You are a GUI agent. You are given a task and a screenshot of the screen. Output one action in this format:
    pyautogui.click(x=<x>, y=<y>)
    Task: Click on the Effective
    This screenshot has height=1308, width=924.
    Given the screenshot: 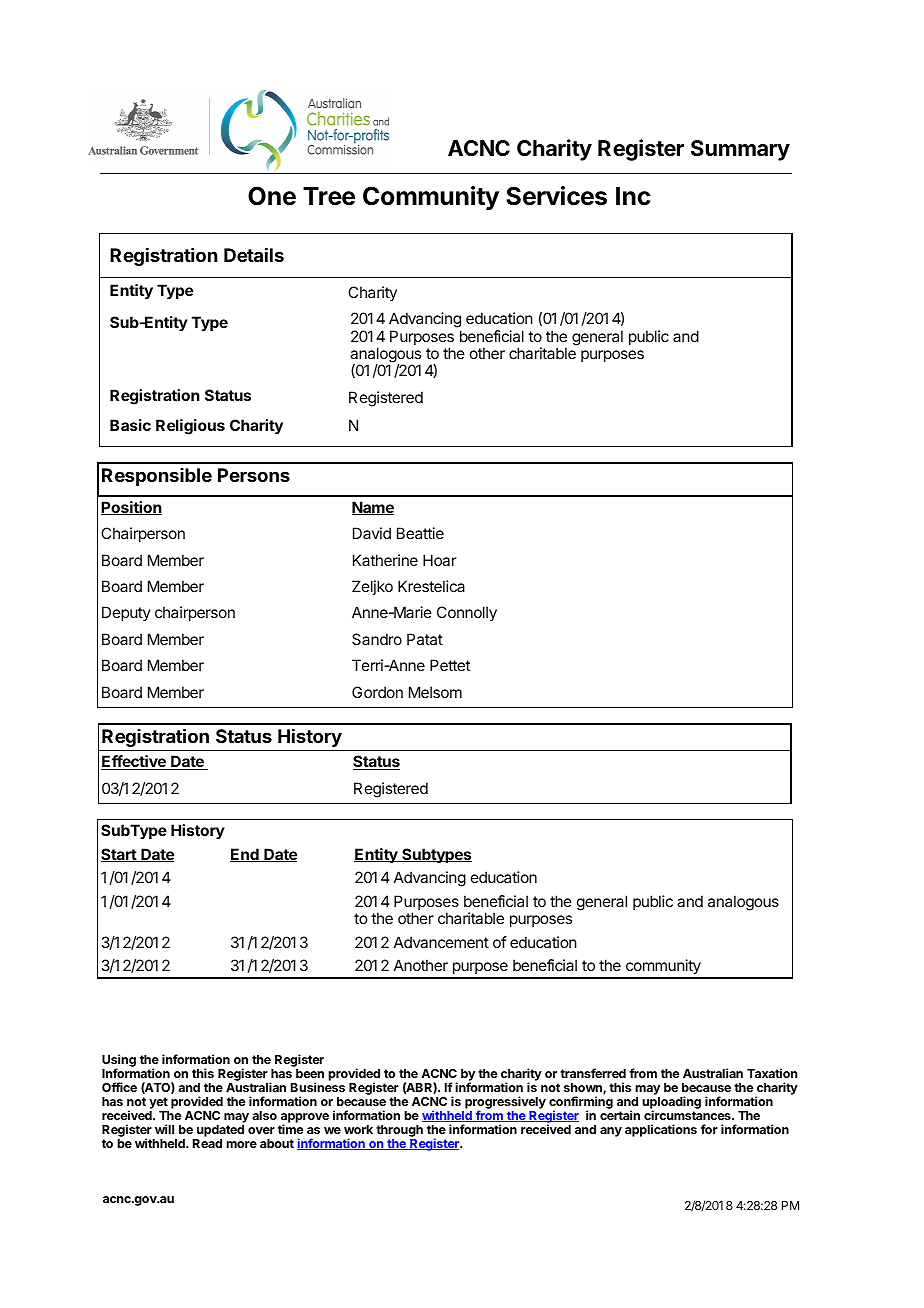 What is the action you would take?
    pyautogui.click(x=134, y=762)
